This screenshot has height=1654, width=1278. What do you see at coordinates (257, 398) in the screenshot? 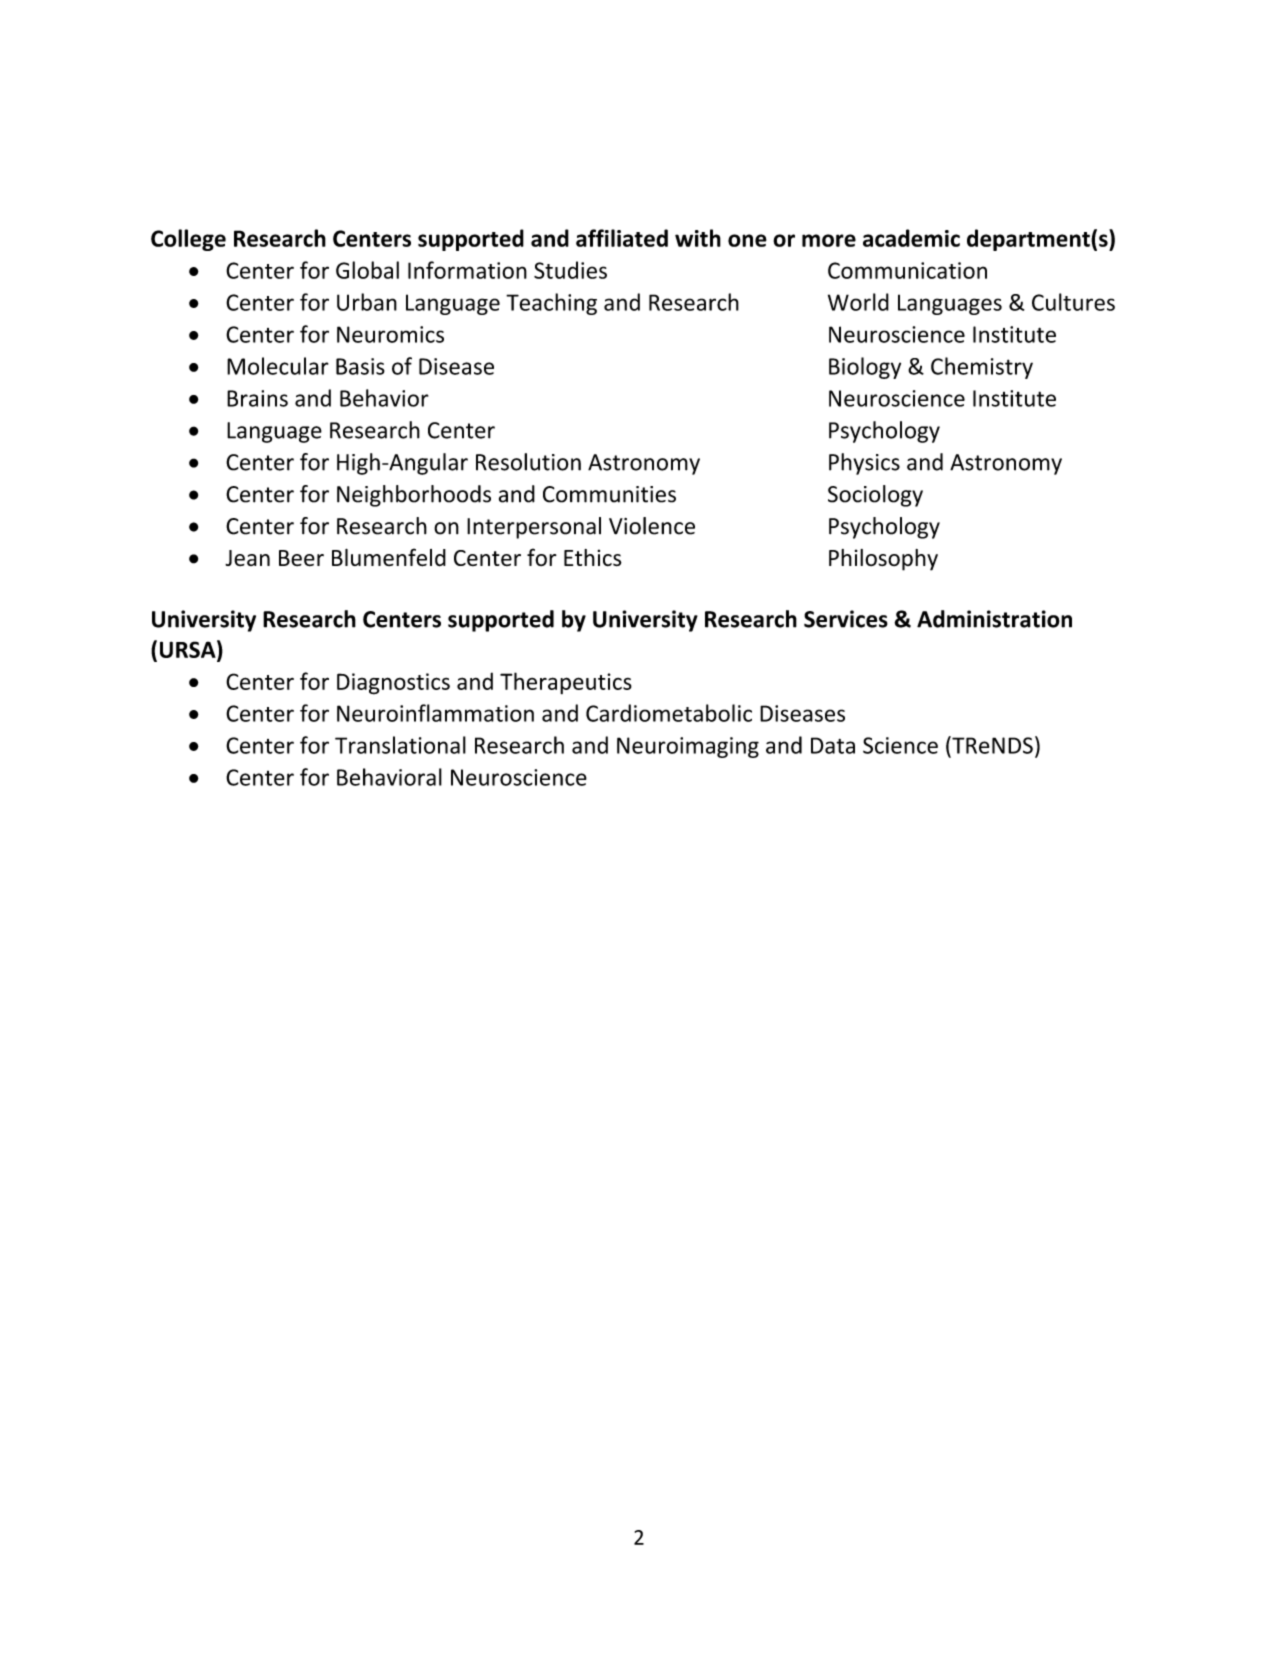
I see `Brains` at bounding box center [257, 398].
